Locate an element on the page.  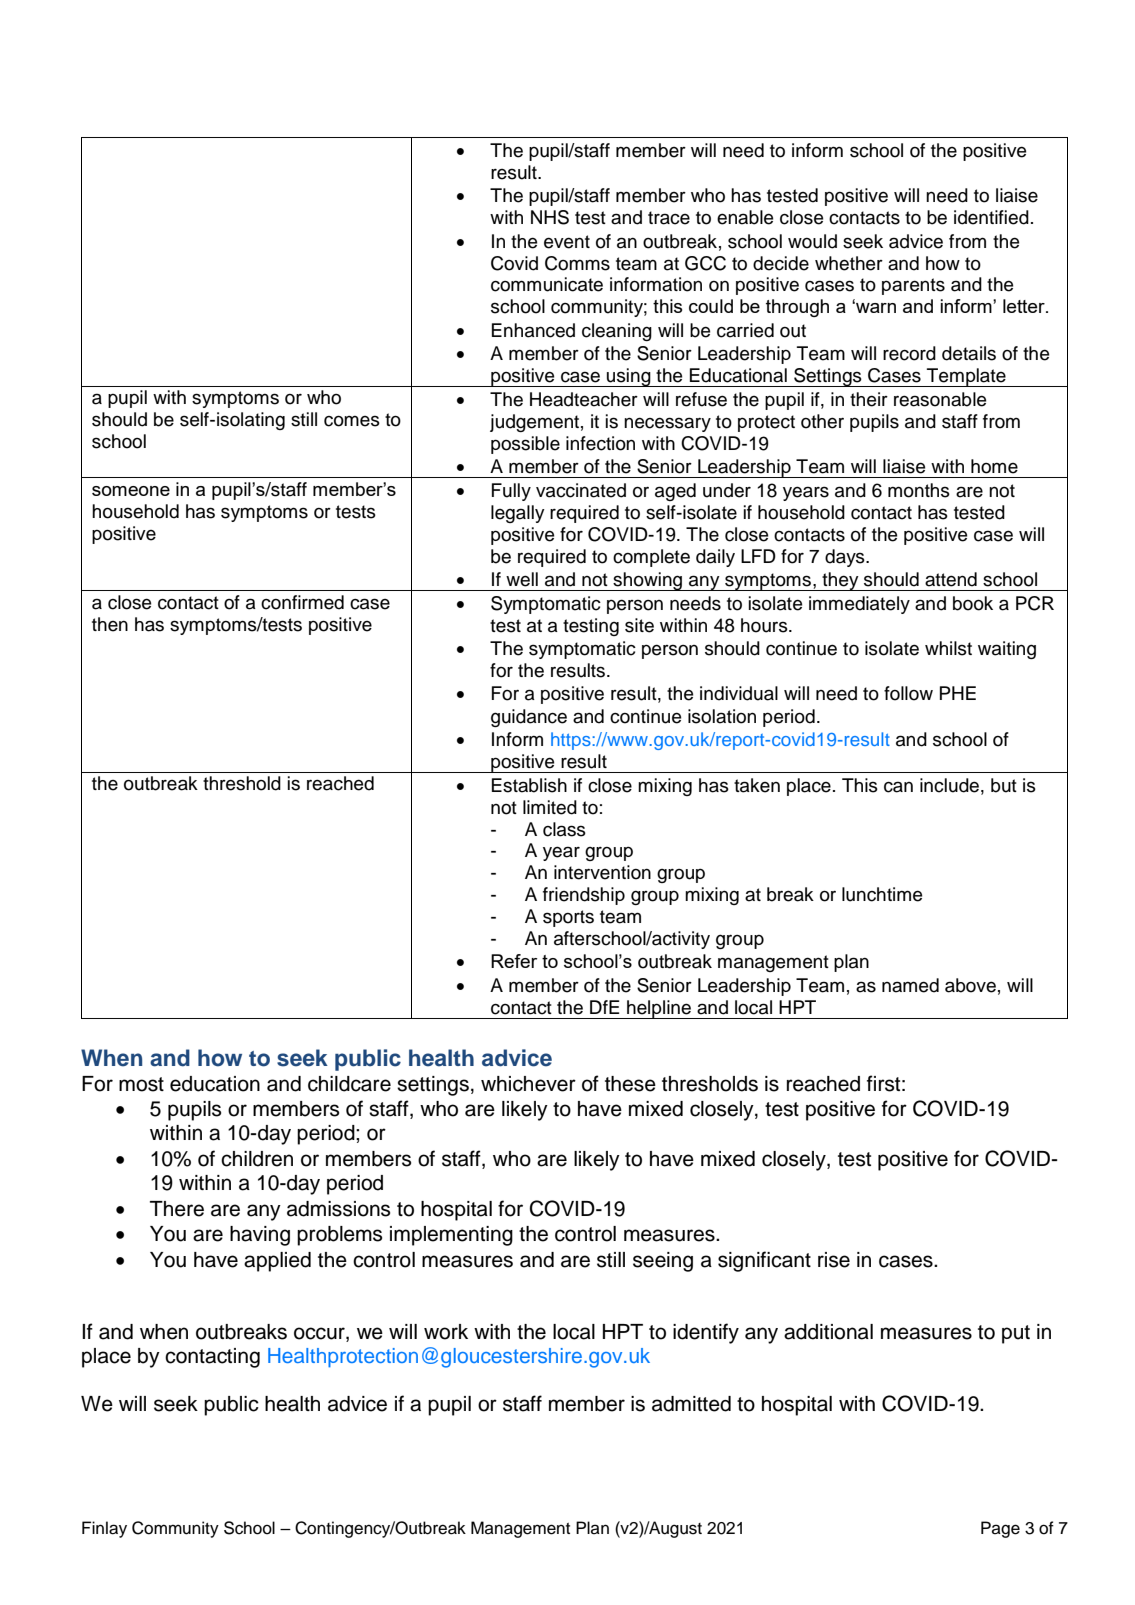
parents is located at coordinates (913, 286).
